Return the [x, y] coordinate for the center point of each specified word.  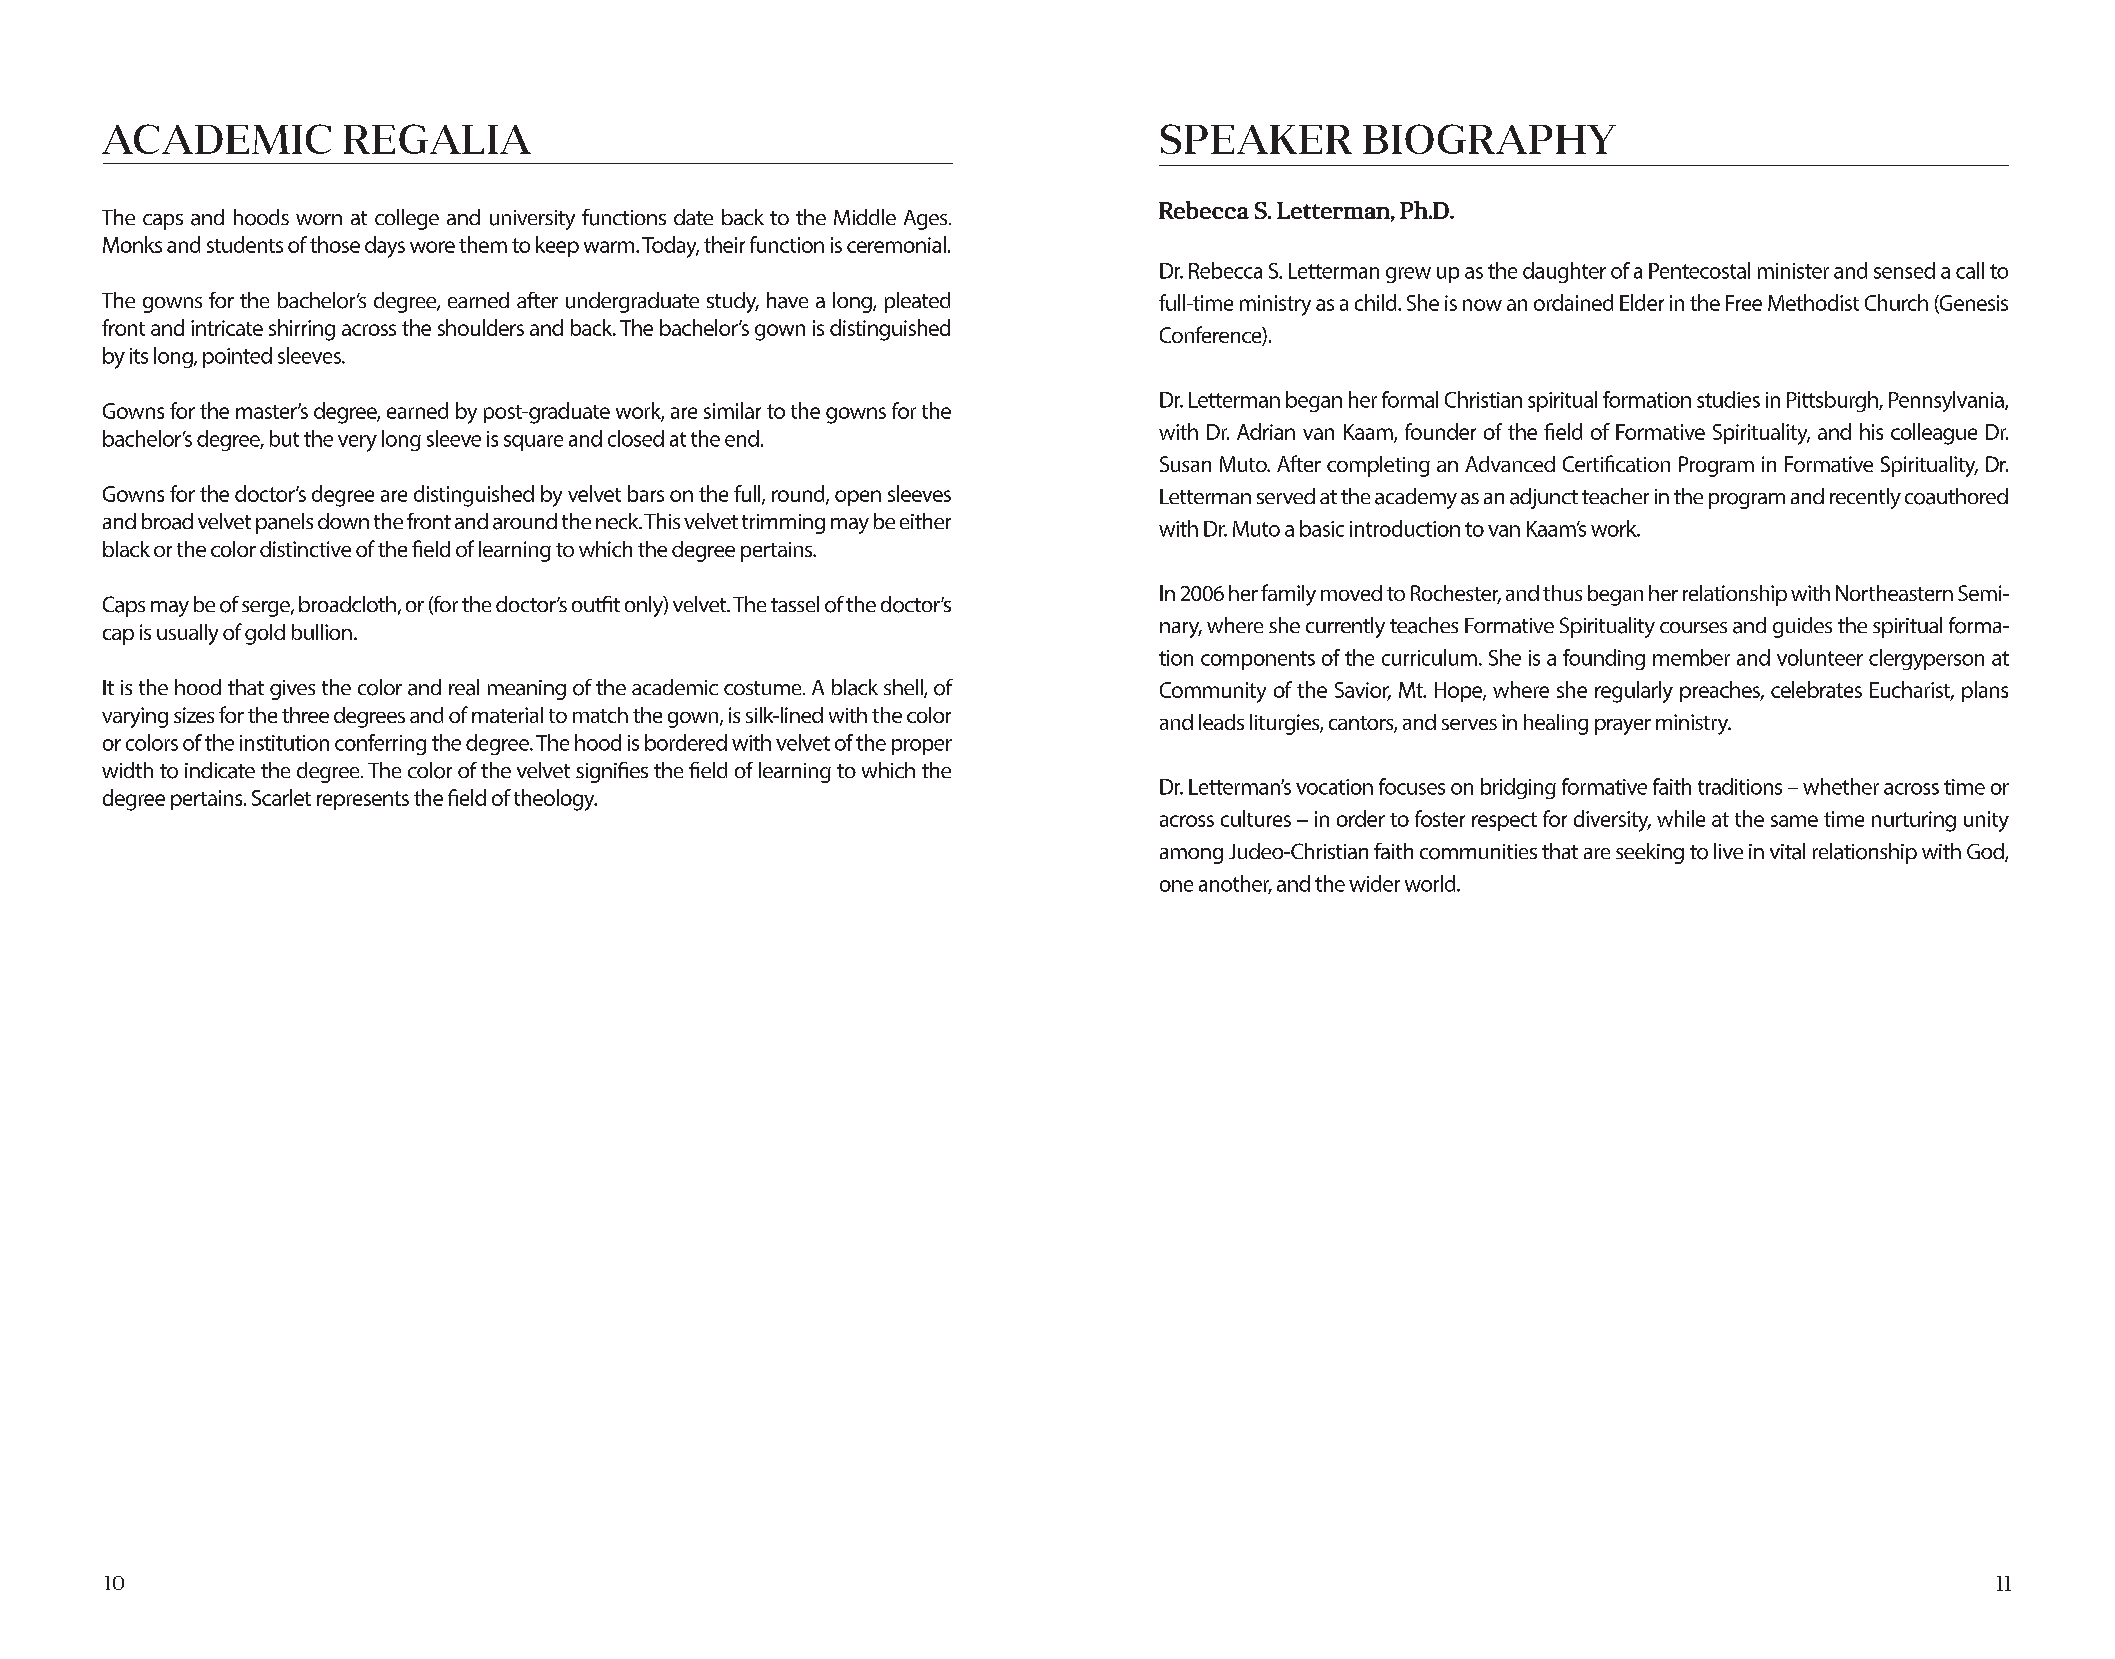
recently [1865, 498]
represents [363, 800]
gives [292, 690]
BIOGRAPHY [1489, 139]
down [343, 521]
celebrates [1816, 689]
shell [904, 688]
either [925, 521]
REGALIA [437, 139]
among [1191, 856]
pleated [917, 302]
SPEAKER [1256, 139]
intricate [227, 328]
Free [1744, 303]
